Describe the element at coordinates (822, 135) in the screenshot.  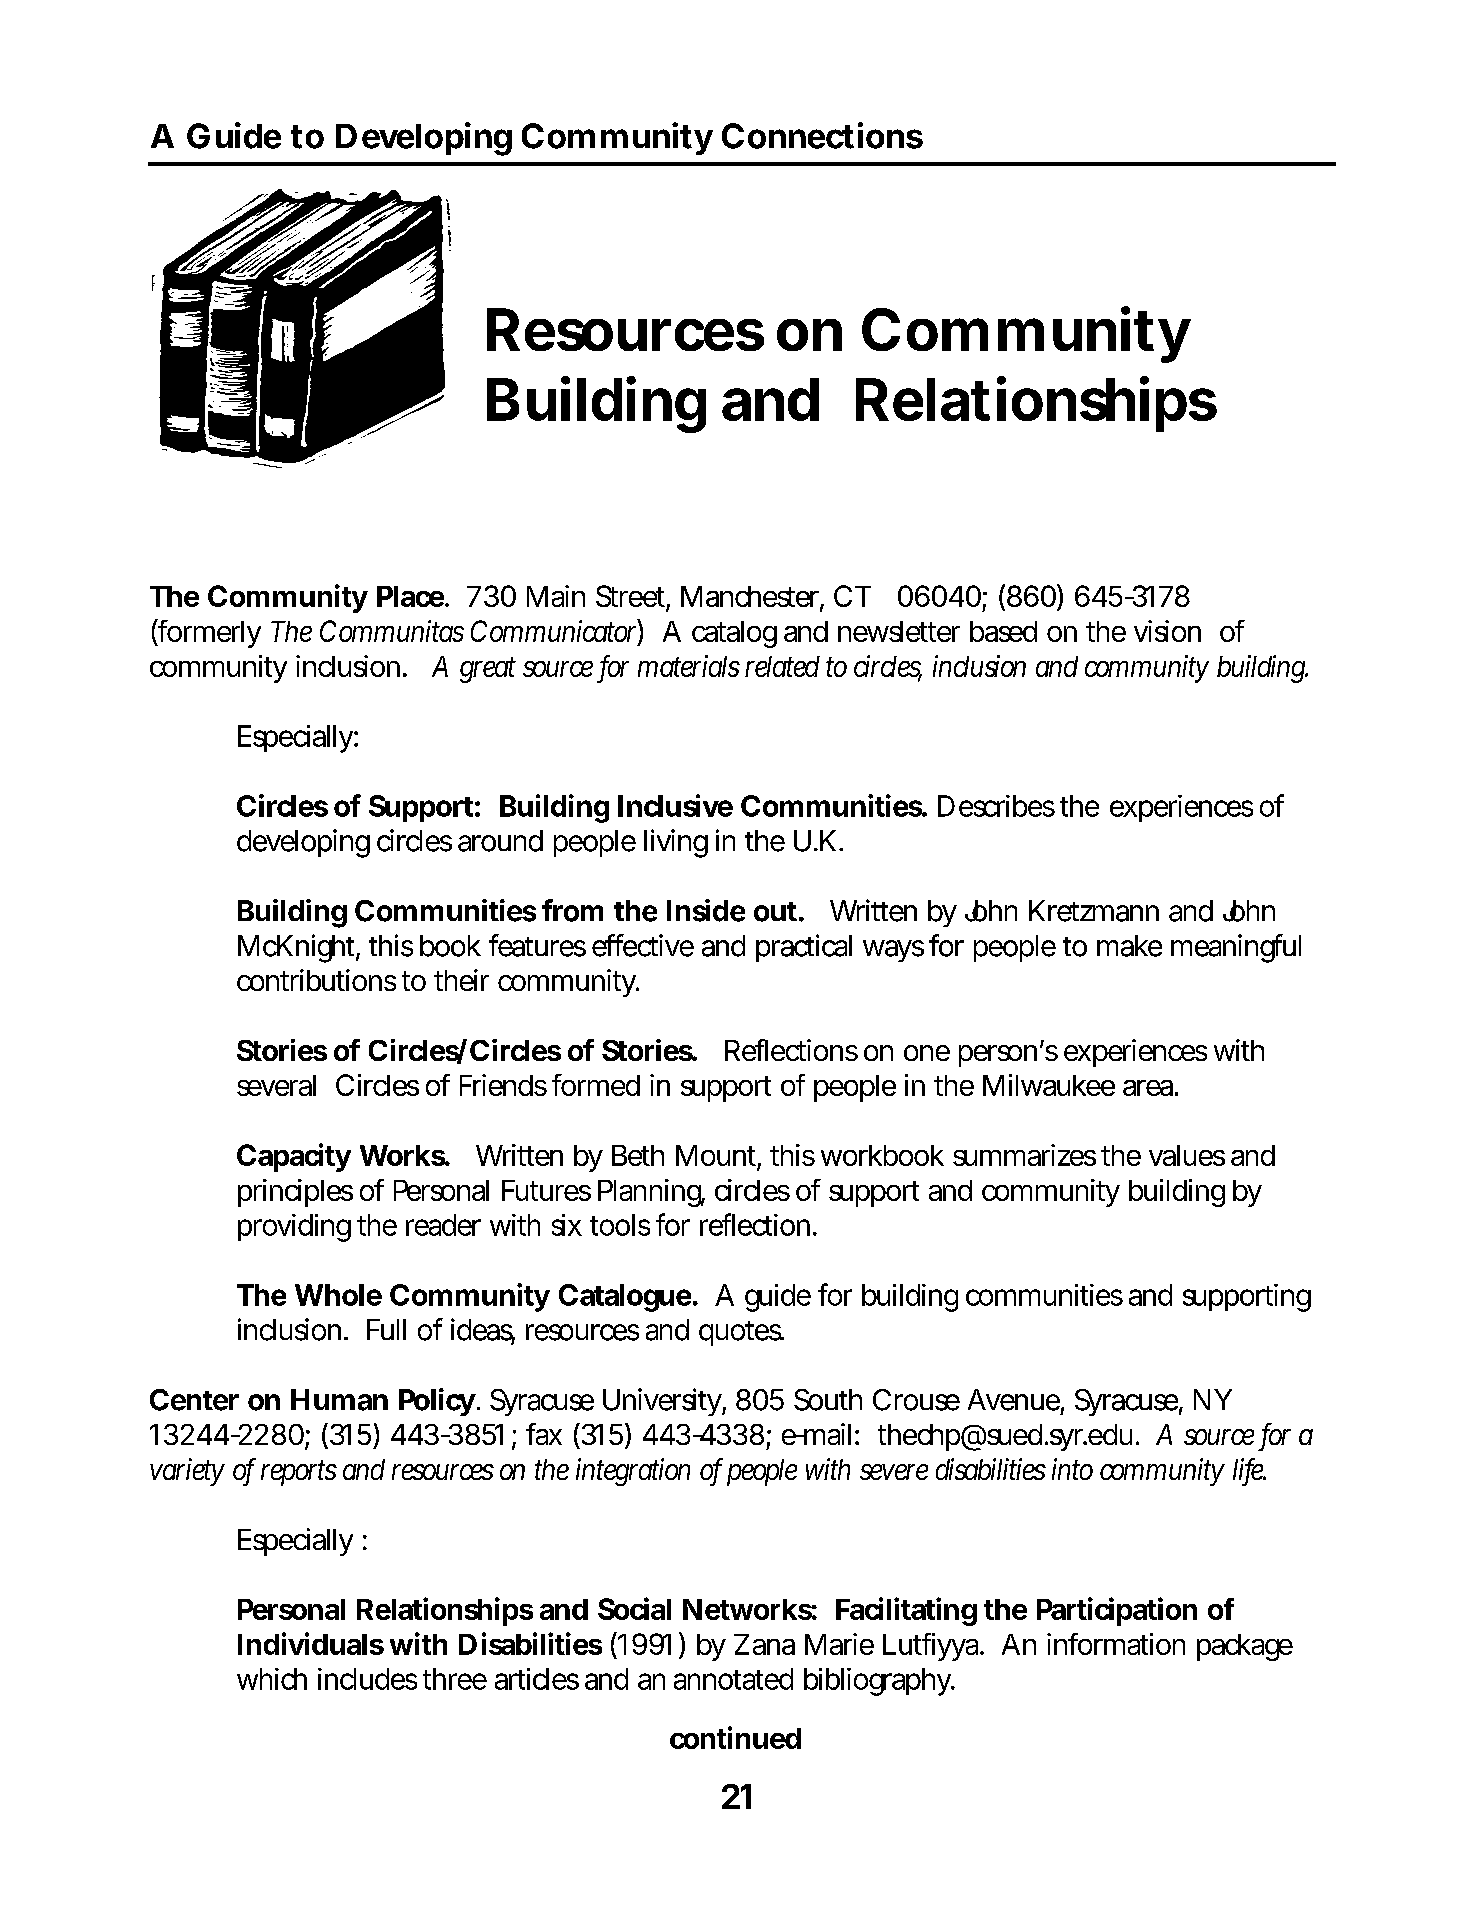
I see `Connections` at that location.
